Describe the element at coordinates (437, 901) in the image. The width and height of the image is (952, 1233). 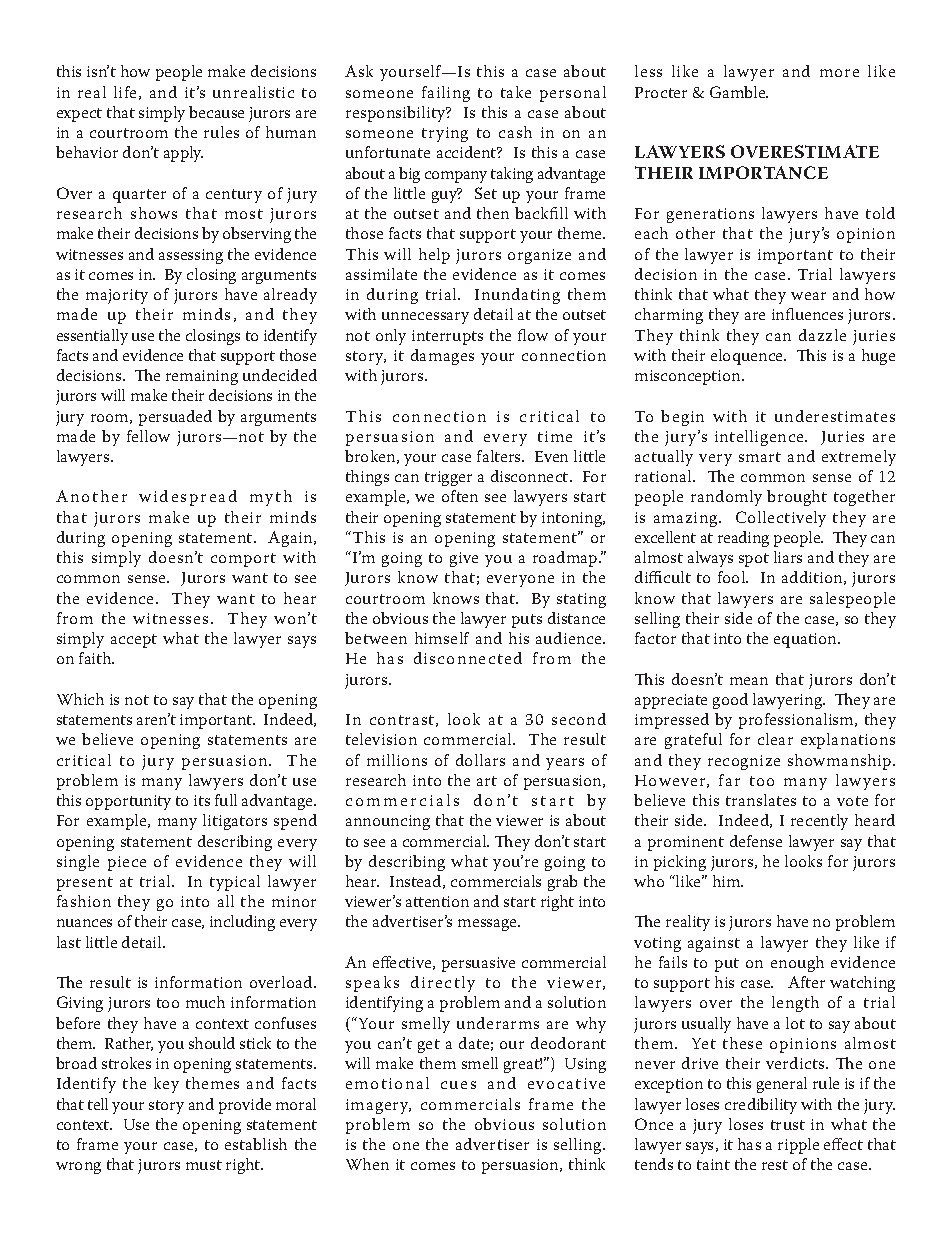
I see `attention` at that location.
